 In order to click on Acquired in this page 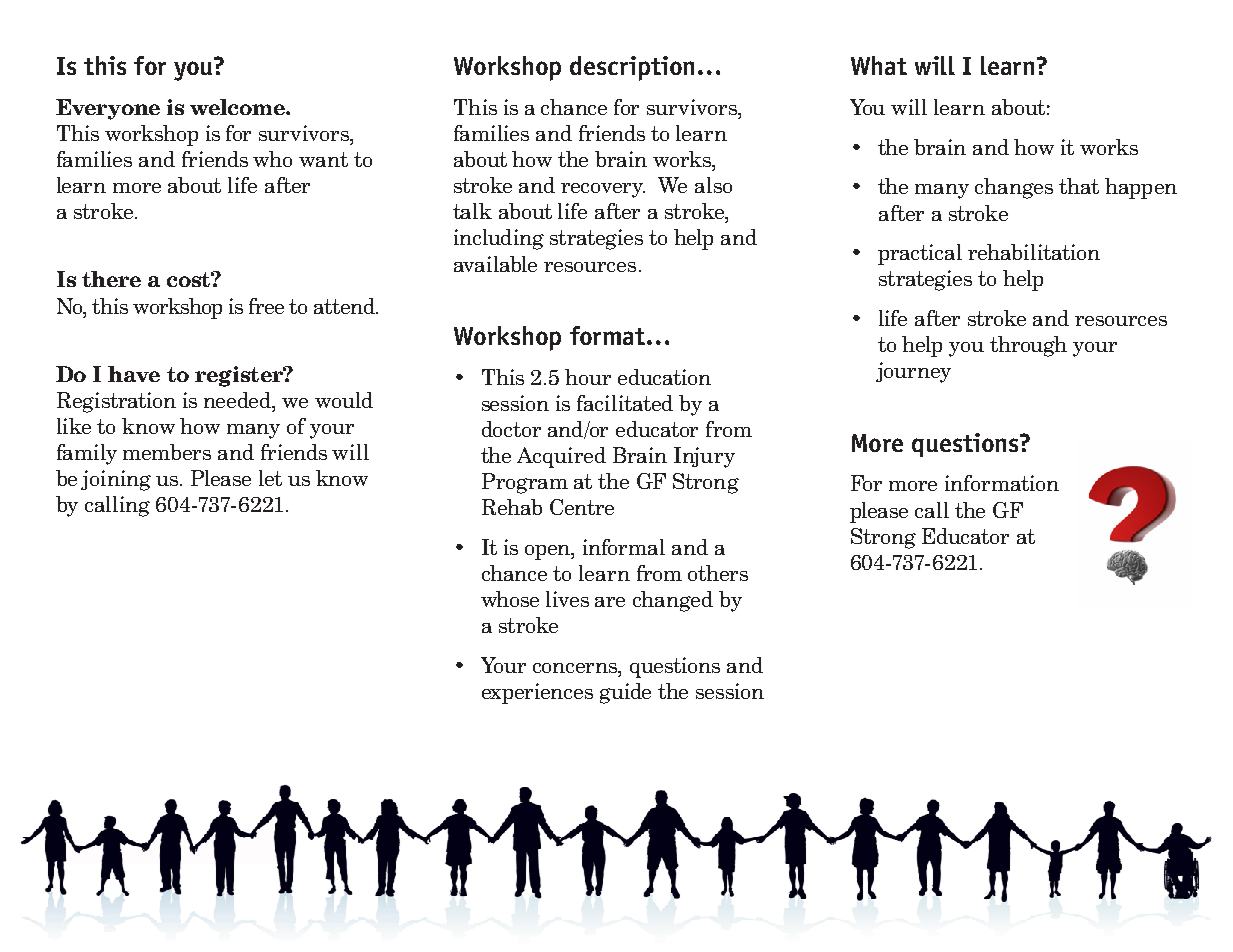, I will do `click(561, 457)`.
